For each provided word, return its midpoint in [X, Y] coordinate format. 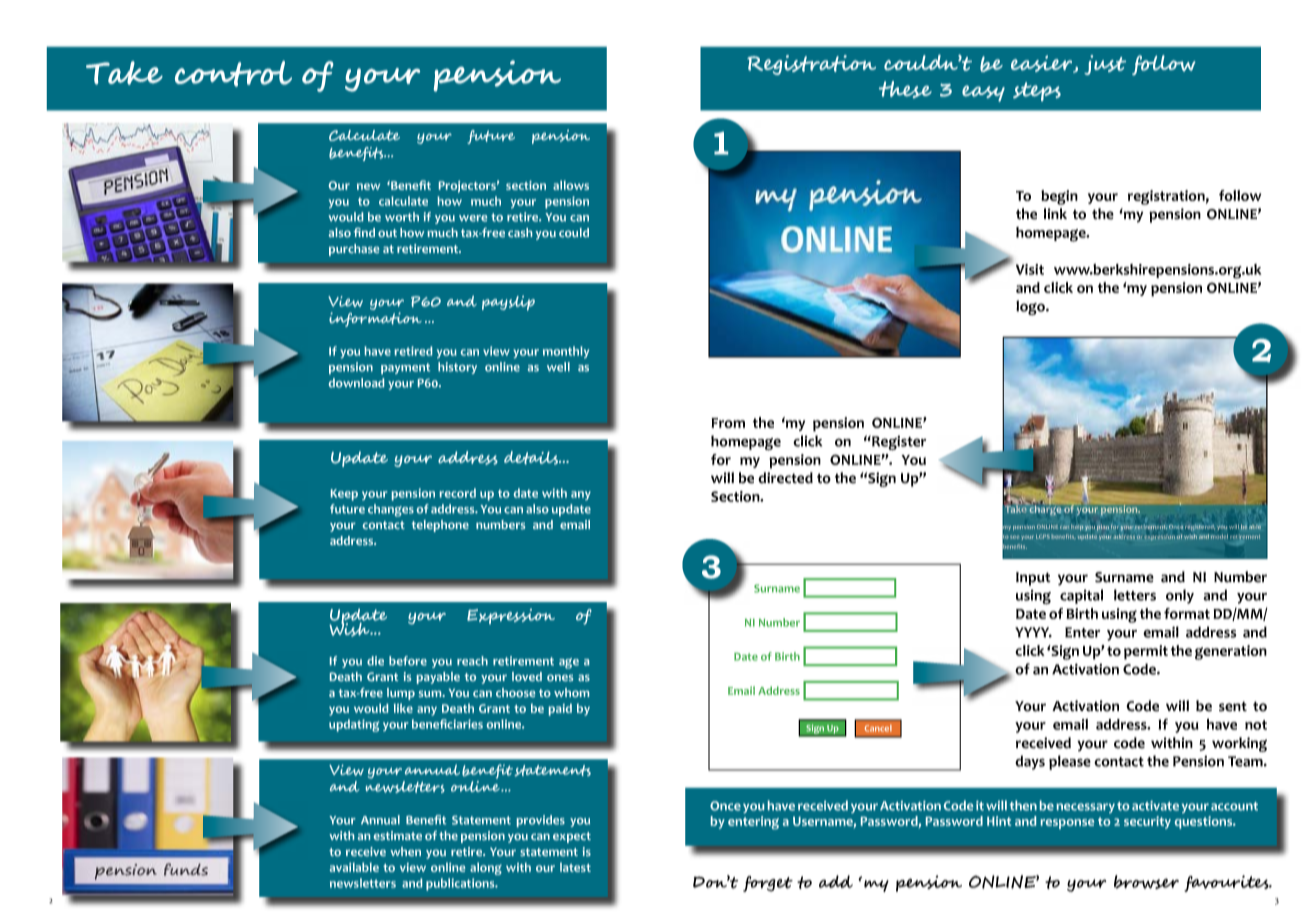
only [1180, 596]
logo [1031, 307]
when [405, 851]
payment [405, 368]
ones [560, 677]
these [905, 89]
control [233, 74]
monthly [566, 352]
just [1105, 65]
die [375, 661]
